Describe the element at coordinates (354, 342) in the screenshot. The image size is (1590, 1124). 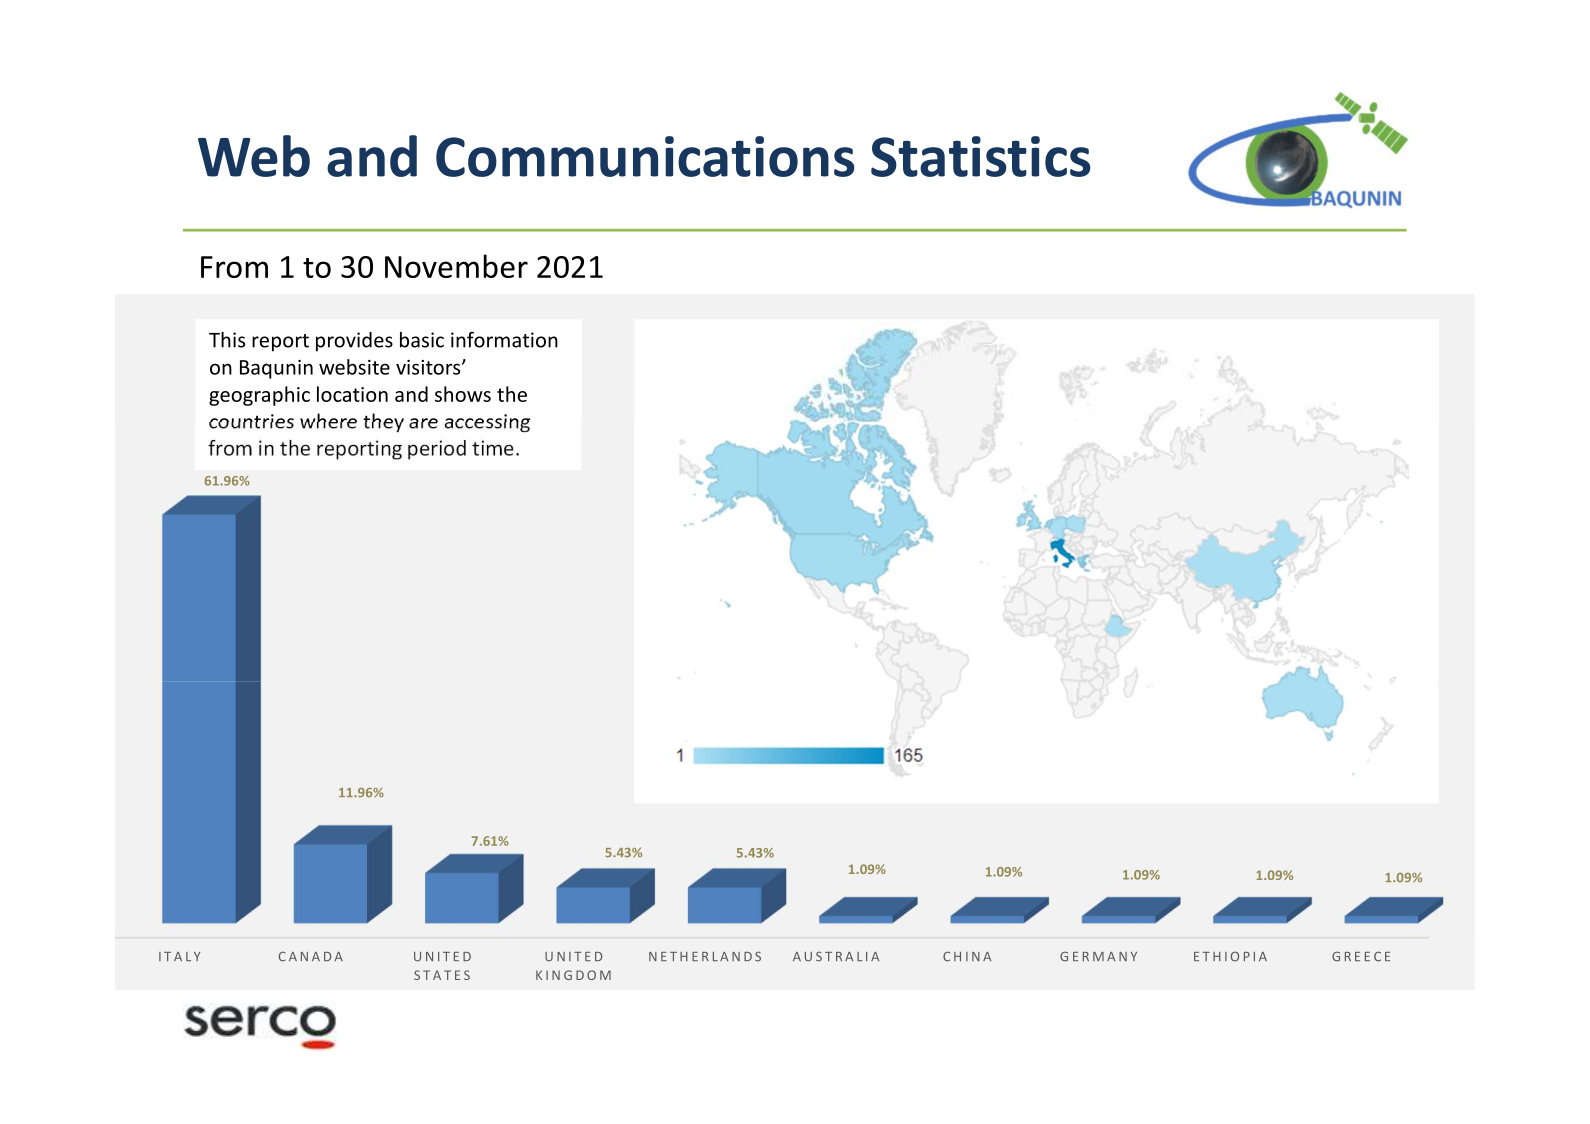
I see `provides` at that location.
